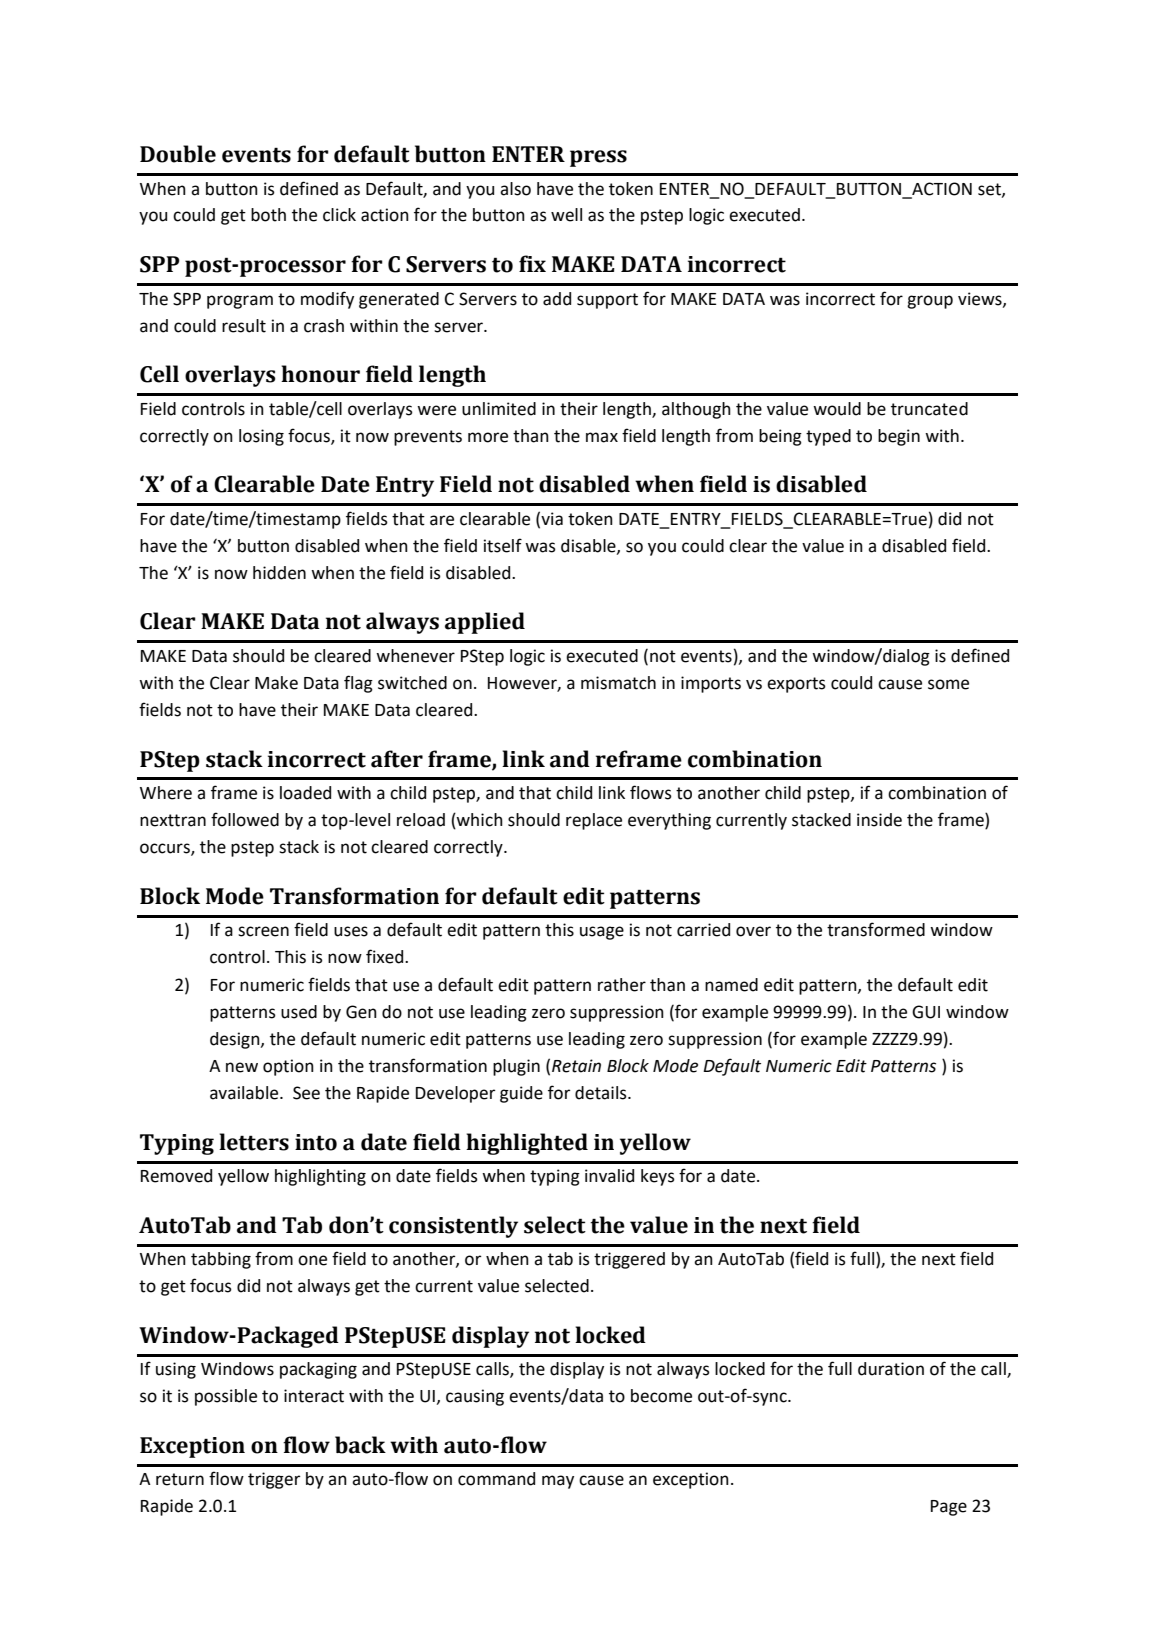 Image resolution: width=1154 pixels, height=1632 pixels. Describe the element at coordinates (180, 1479) in the document. I see `return` at that location.
